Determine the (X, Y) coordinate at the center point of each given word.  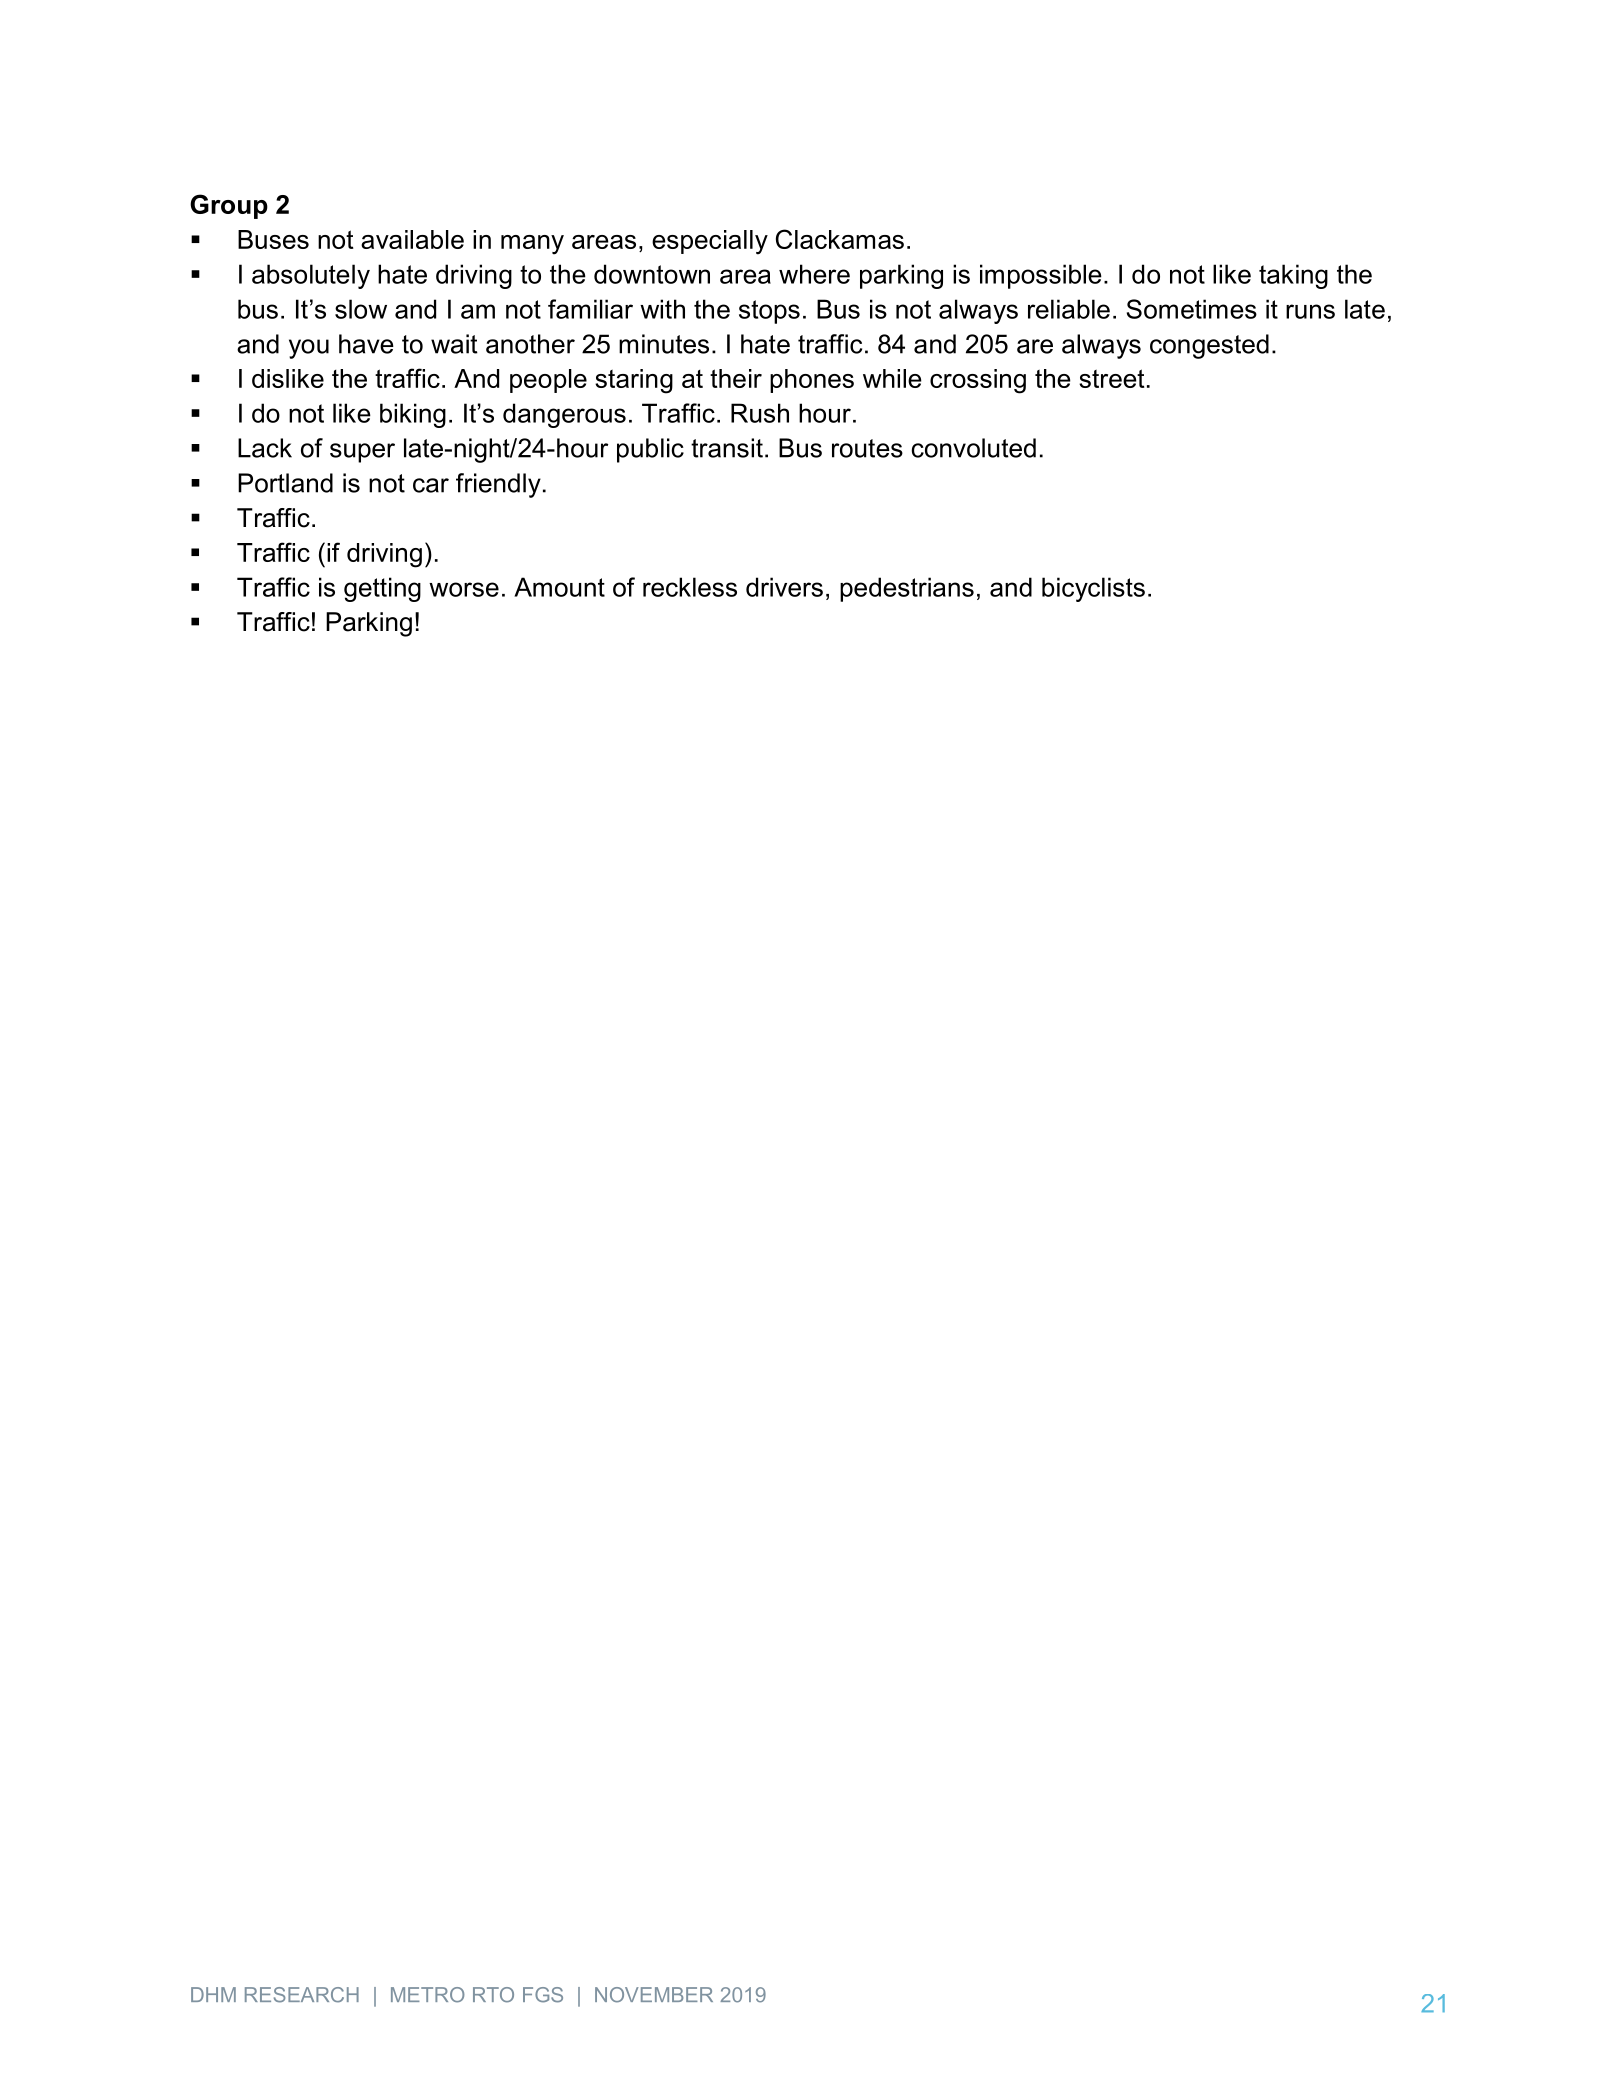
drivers (784, 587)
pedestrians (907, 589)
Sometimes (1192, 309)
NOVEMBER (654, 1995)
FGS (543, 1995)
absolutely (311, 276)
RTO (493, 1995)
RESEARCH (302, 1995)
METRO (428, 1995)
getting (382, 589)
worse (464, 589)
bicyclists (1093, 589)
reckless (690, 587)
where (814, 274)
